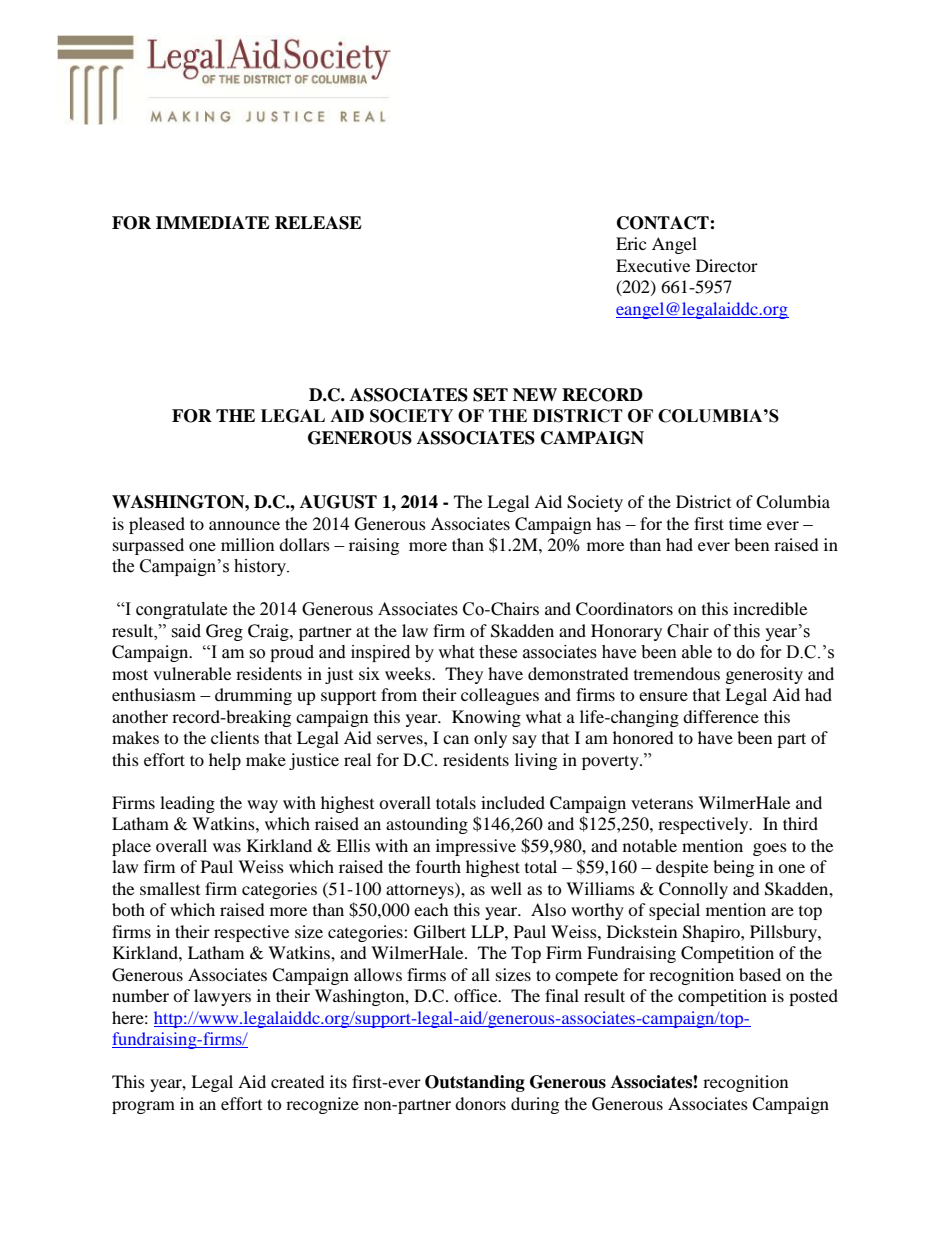  I want to click on time, so click(745, 523).
